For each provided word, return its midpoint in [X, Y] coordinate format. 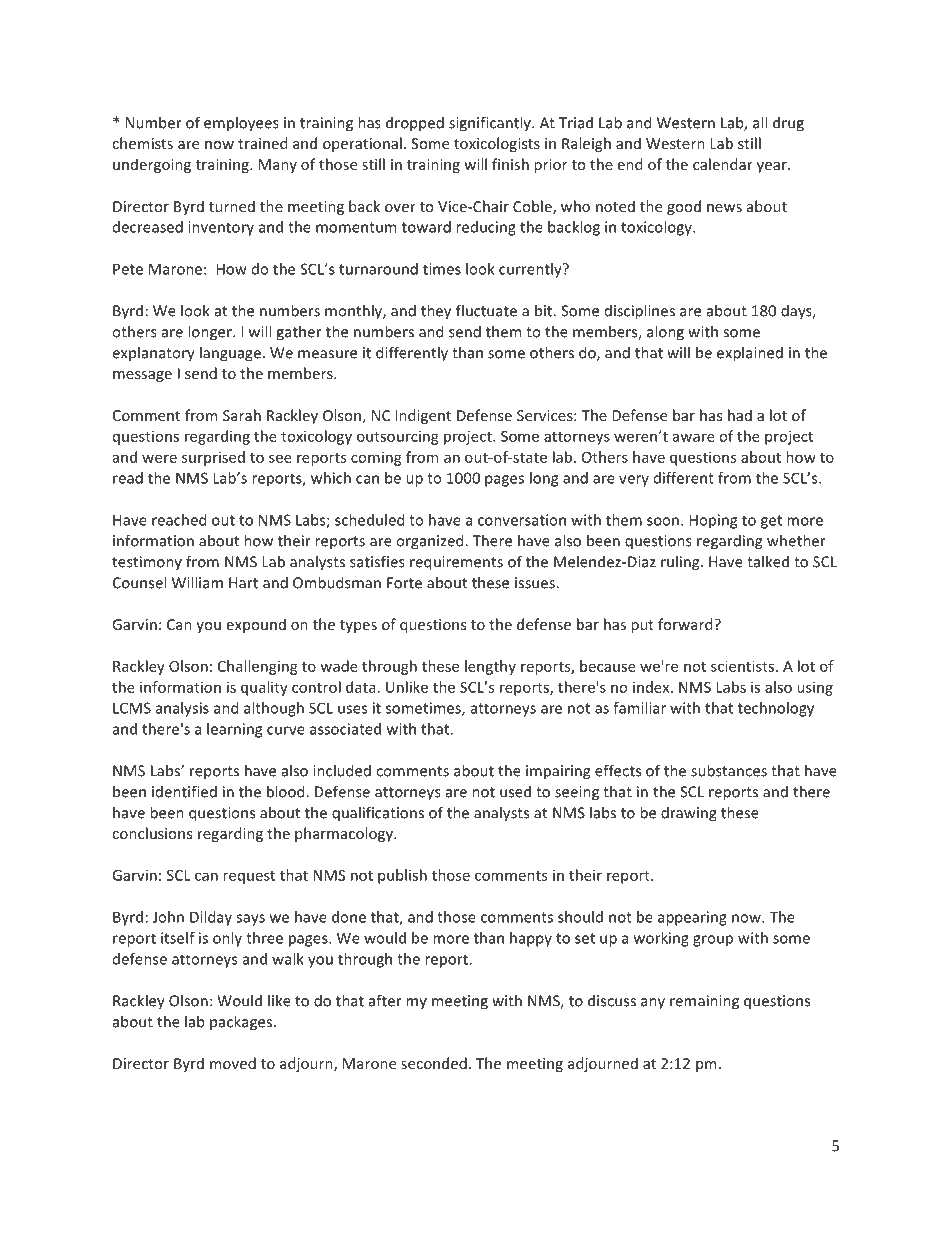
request [249, 877]
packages [241, 1023]
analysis [182, 709]
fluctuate [486, 310]
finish [510, 164]
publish [402, 876]
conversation [522, 520]
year [773, 167]
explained [750, 354]
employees [241, 124]
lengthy [490, 667]
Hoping [713, 521]
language [230, 354]
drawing [689, 814]
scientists [744, 666]
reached [179, 520]
